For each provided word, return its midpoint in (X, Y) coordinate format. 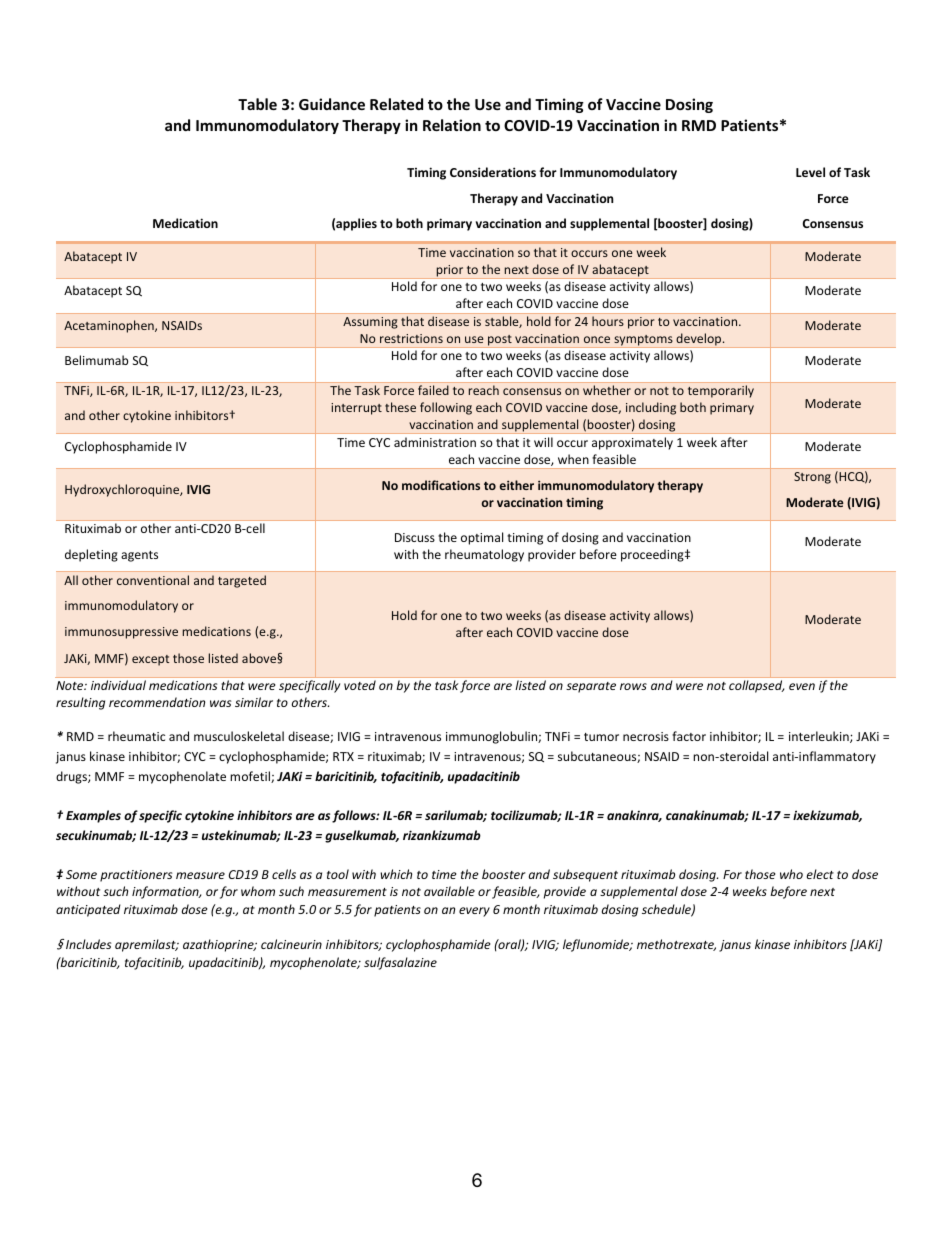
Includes (88, 944)
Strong (812, 478)
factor (689, 736)
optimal (482, 538)
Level (810, 172)
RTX (343, 756)
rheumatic (136, 736)
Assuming (370, 323)
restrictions (411, 338)
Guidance (332, 104)
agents (139, 556)
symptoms (643, 341)
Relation (452, 125)
